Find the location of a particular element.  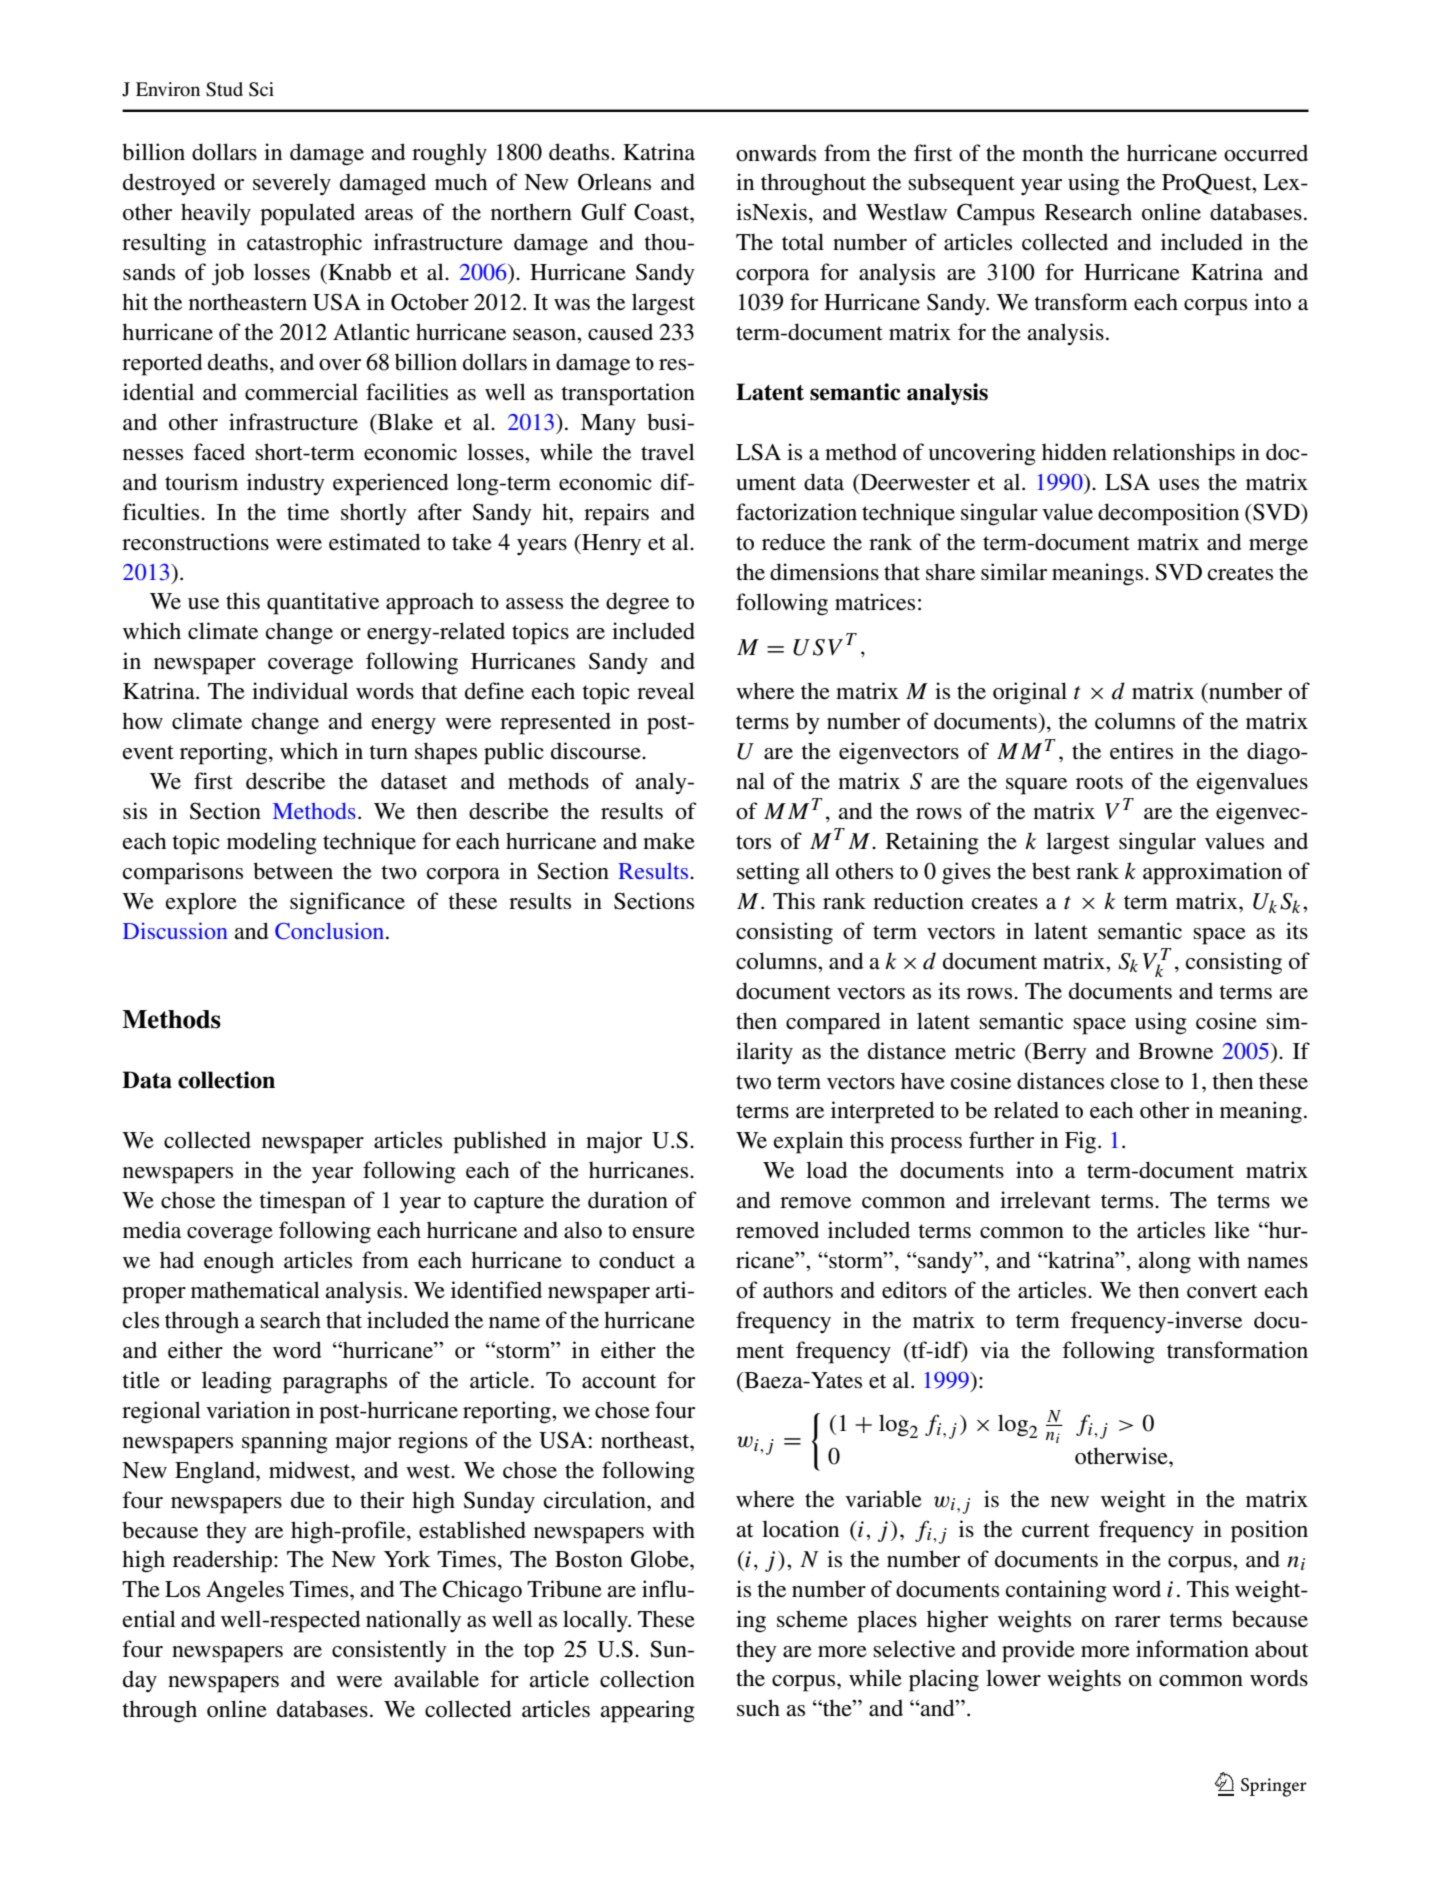

month is located at coordinates (1052, 153).
